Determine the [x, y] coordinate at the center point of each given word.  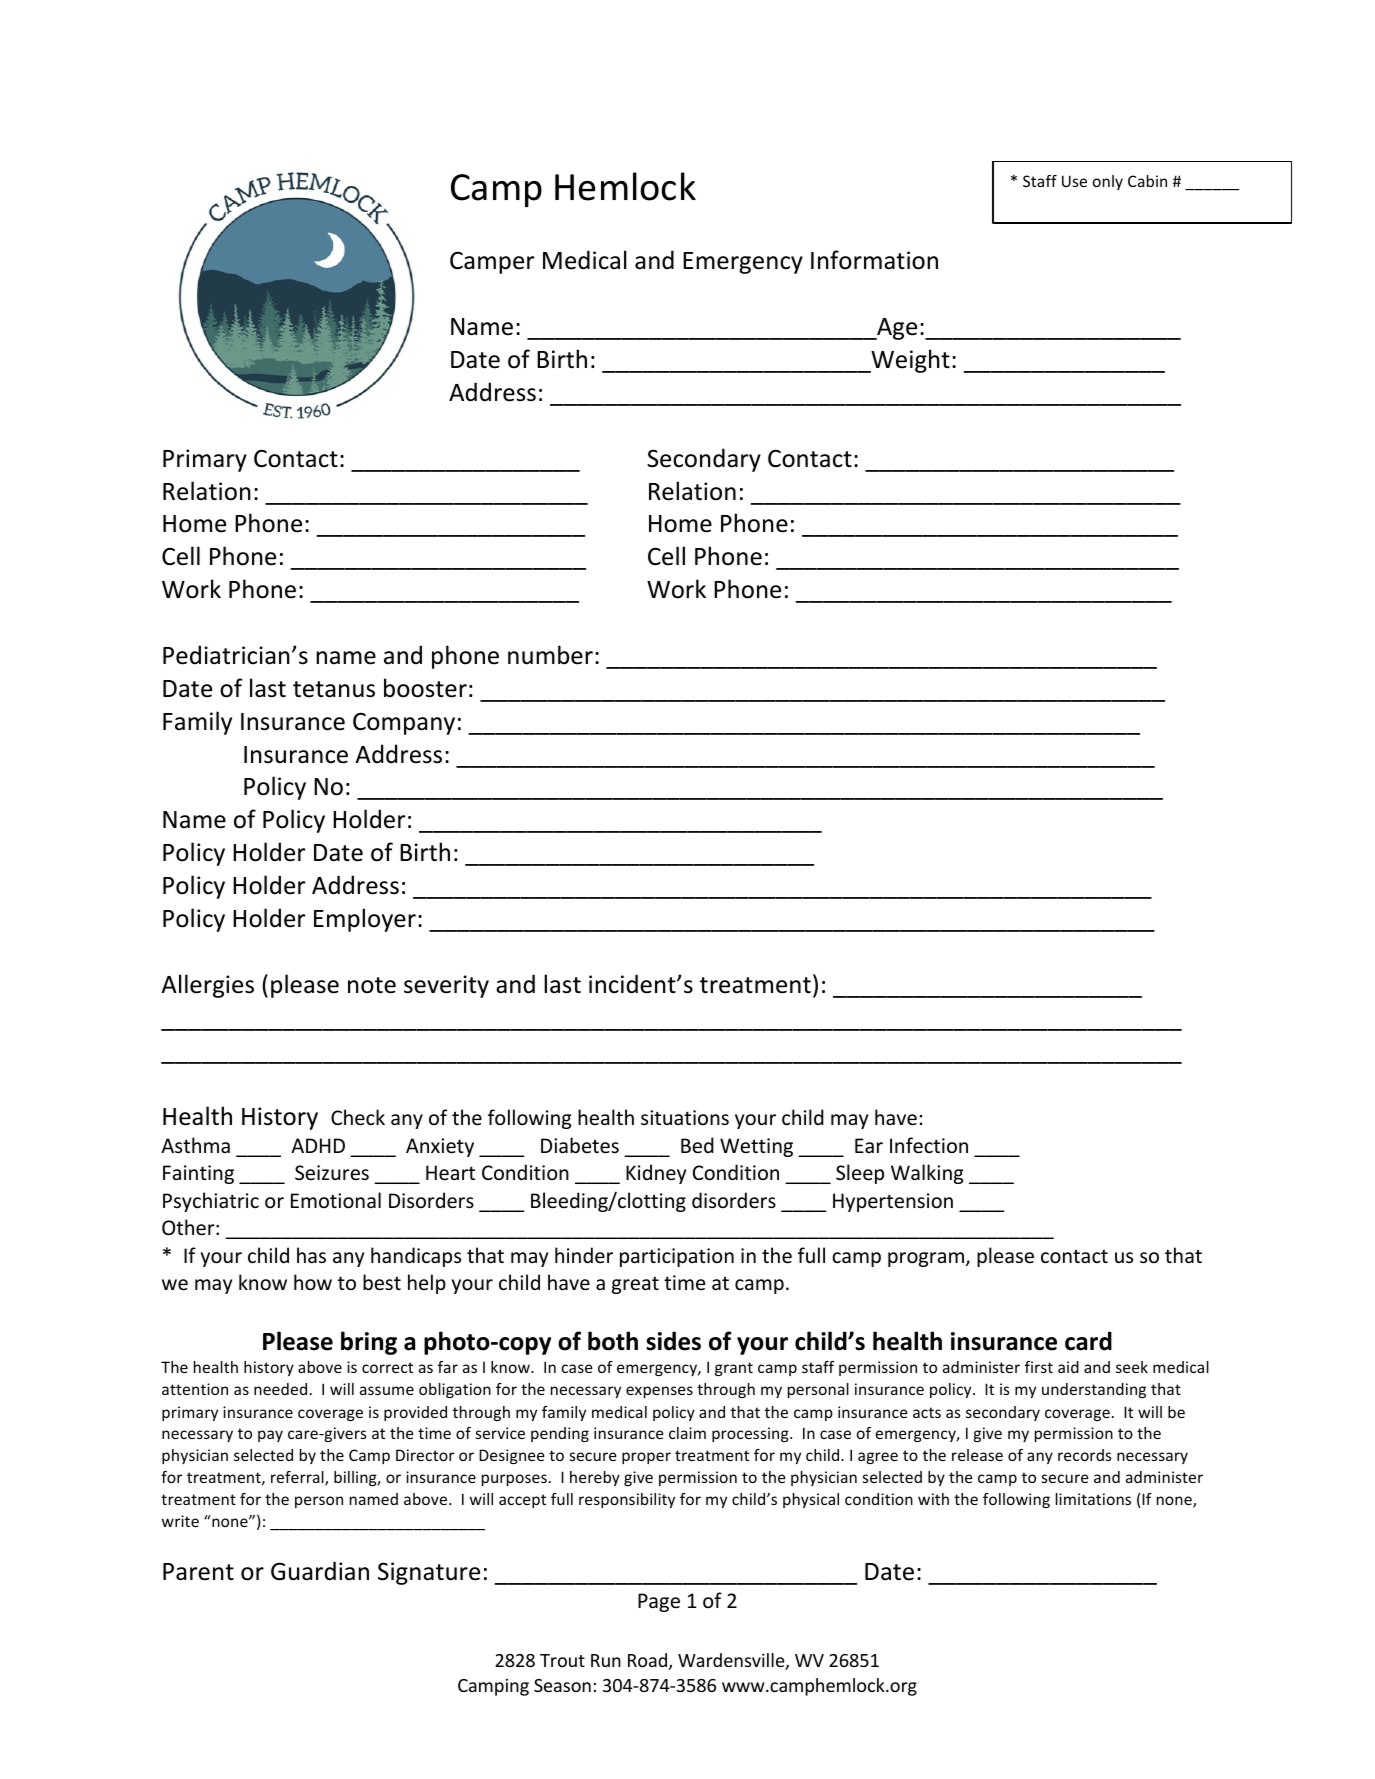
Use [1074, 181]
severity [446, 986]
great [635, 1285]
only [1108, 182]
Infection [929, 1145]
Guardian [320, 1571]
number [550, 655]
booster [425, 688]
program [926, 1259]
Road [647, 1660]
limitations [1093, 1499]
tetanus [334, 689]
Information [874, 260]
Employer [365, 920]
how [313, 1282]
